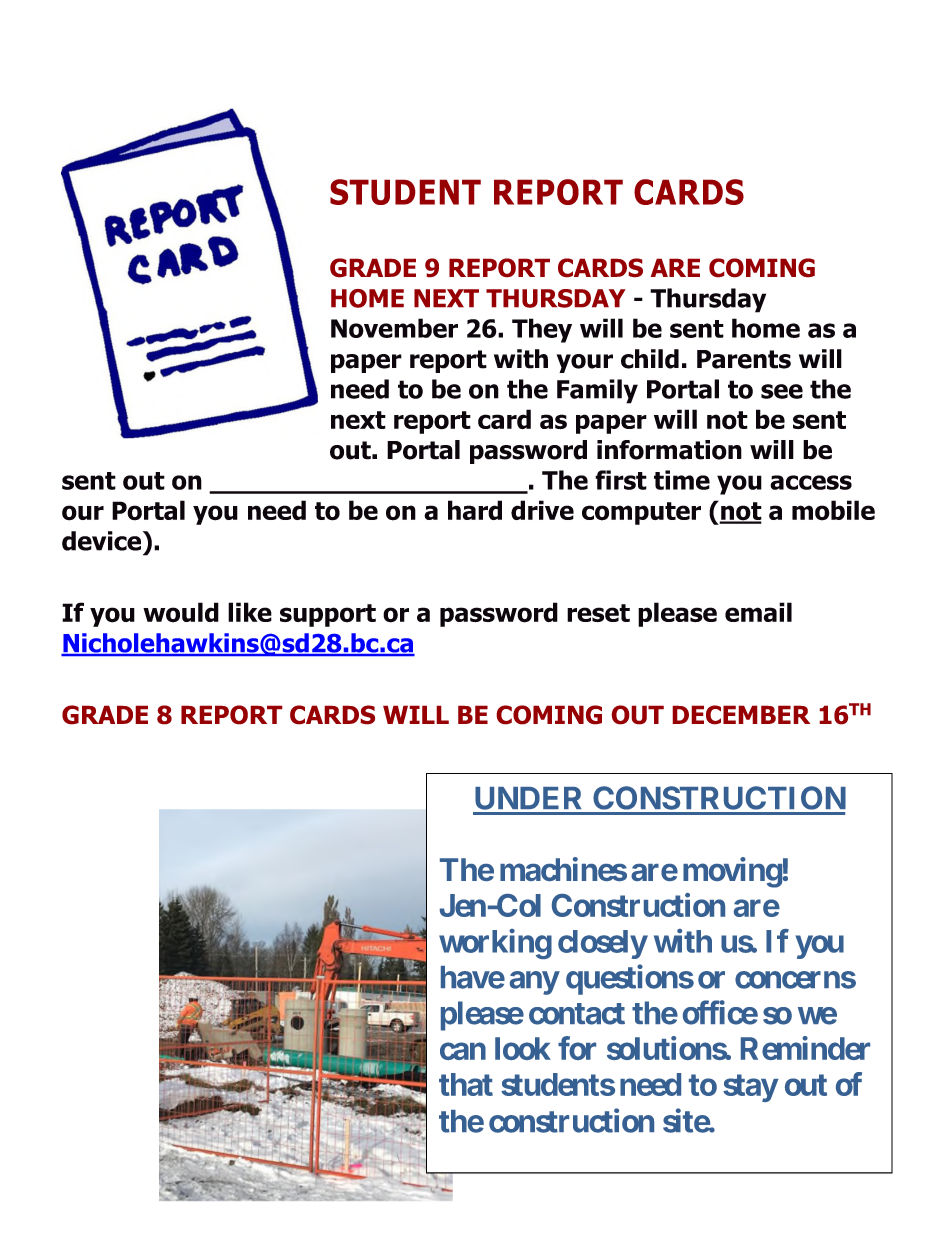 The height and width of the page is (1233, 952). I want to click on reset, so click(598, 613).
